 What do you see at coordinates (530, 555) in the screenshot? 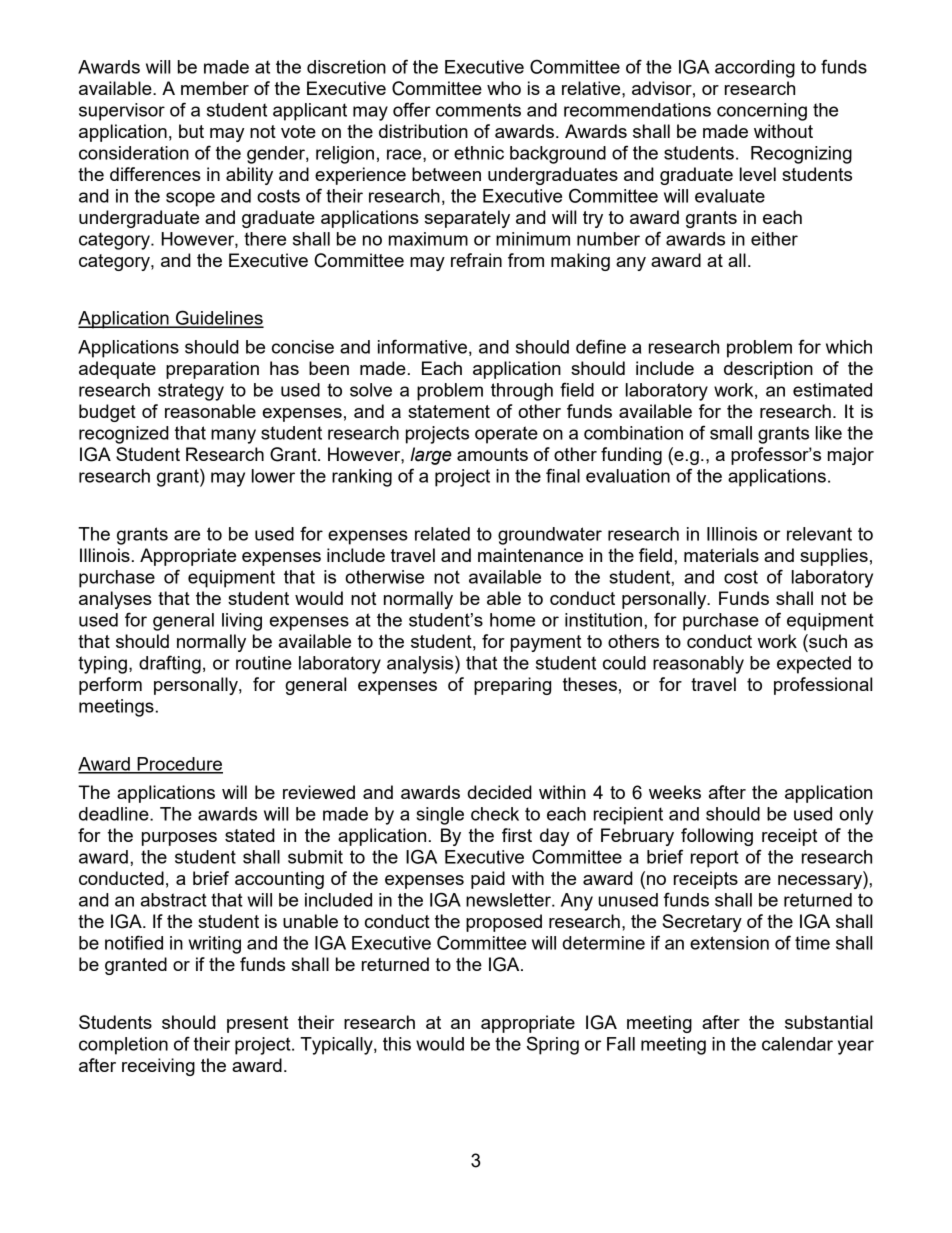
I see `maintenance` at bounding box center [530, 555].
